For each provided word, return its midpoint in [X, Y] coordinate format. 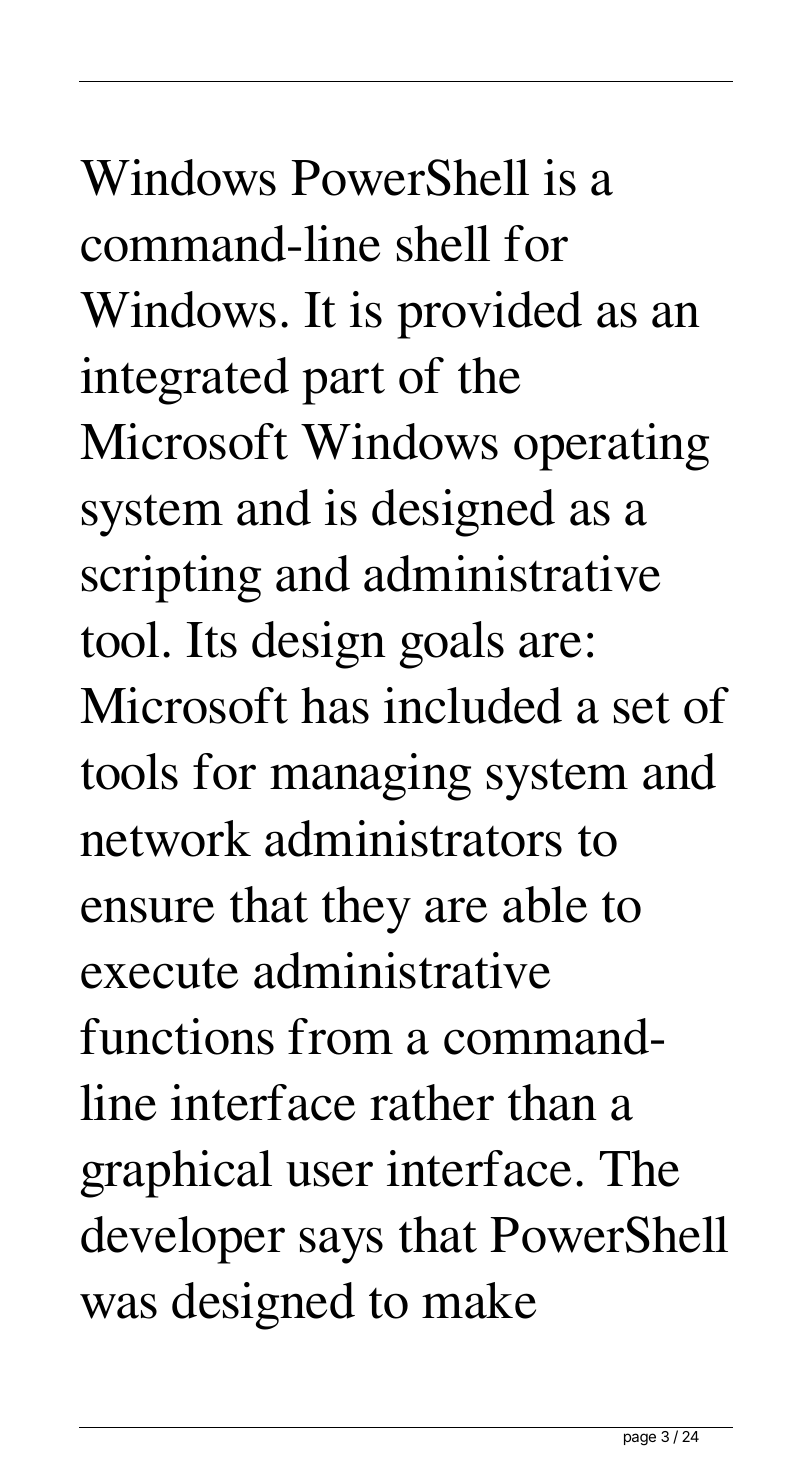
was [118, 1306]
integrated [185, 381]
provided [489, 315]
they [366, 910]
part [343, 384]
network [165, 838]
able [545, 904]
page [640, 1439]
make [479, 1300]
